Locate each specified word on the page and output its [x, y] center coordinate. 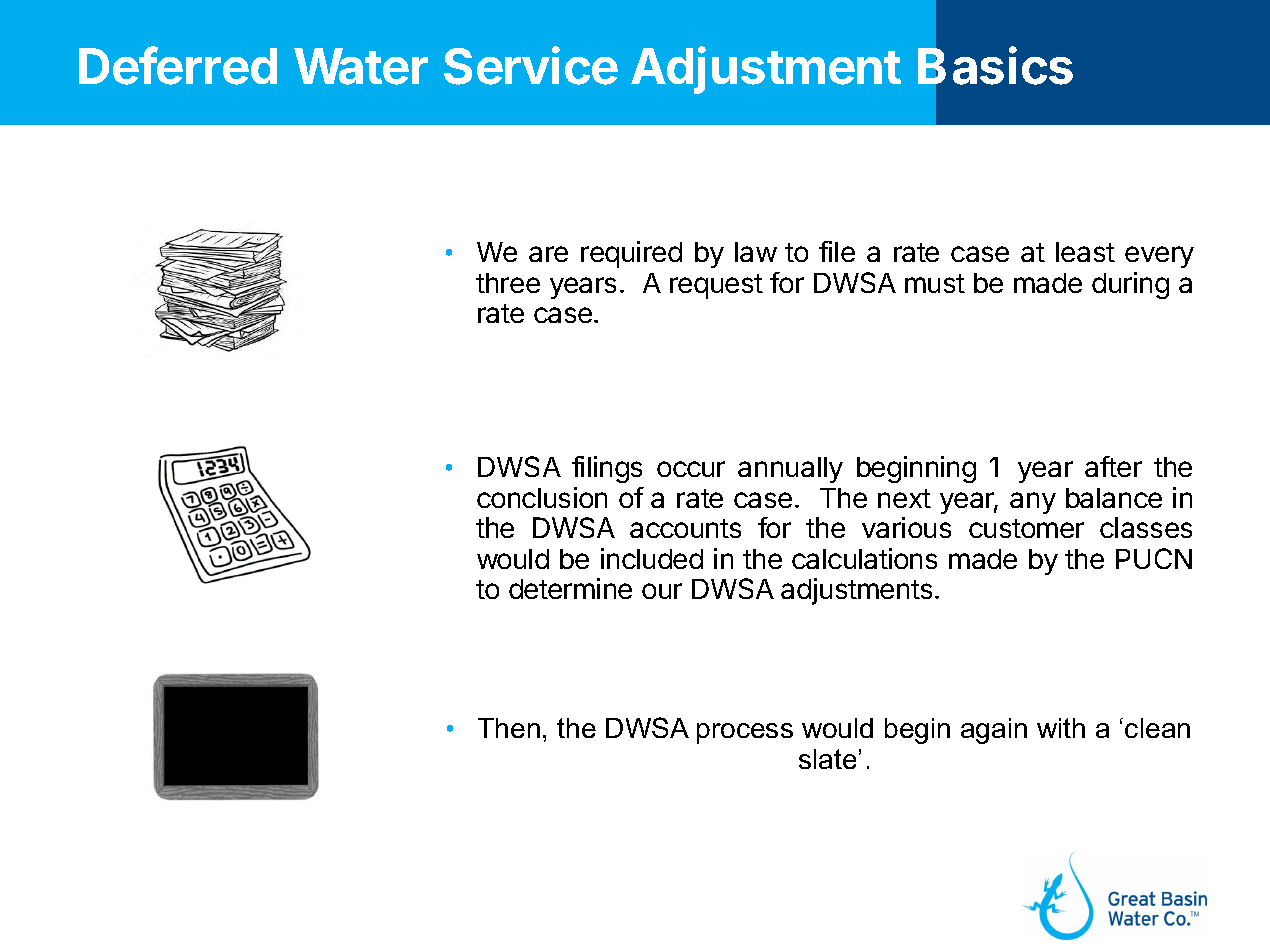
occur [691, 469]
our [662, 591]
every [1159, 257]
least [1085, 252]
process [745, 733]
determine [570, 588]
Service [531, 65]
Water [361, 66]
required [631, 254]
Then [509, 728]
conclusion [542, 497]
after [1113, 466]
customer [1026, 528]
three [508, 283]
